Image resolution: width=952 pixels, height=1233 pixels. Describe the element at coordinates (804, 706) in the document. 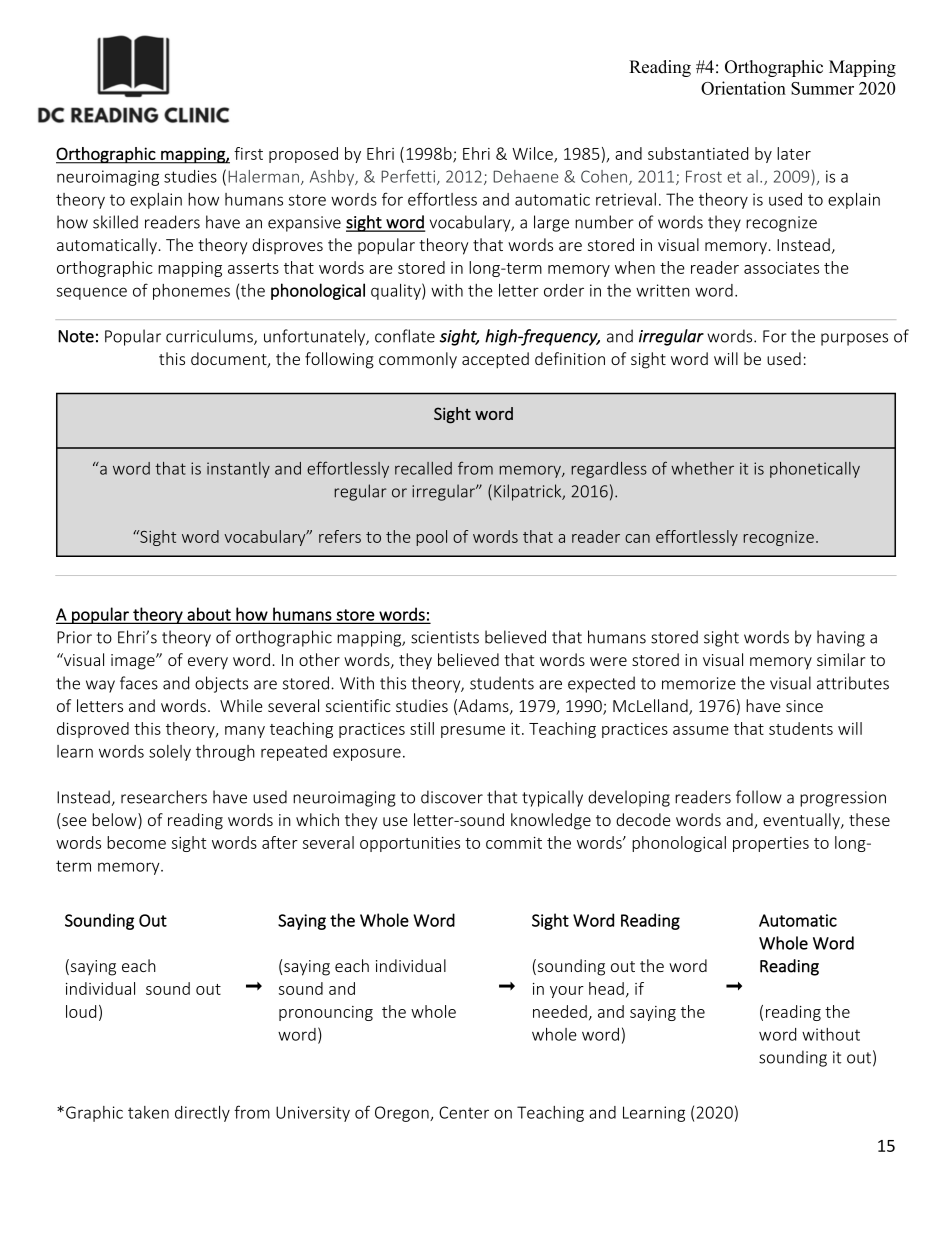

I see `since` at that location.
